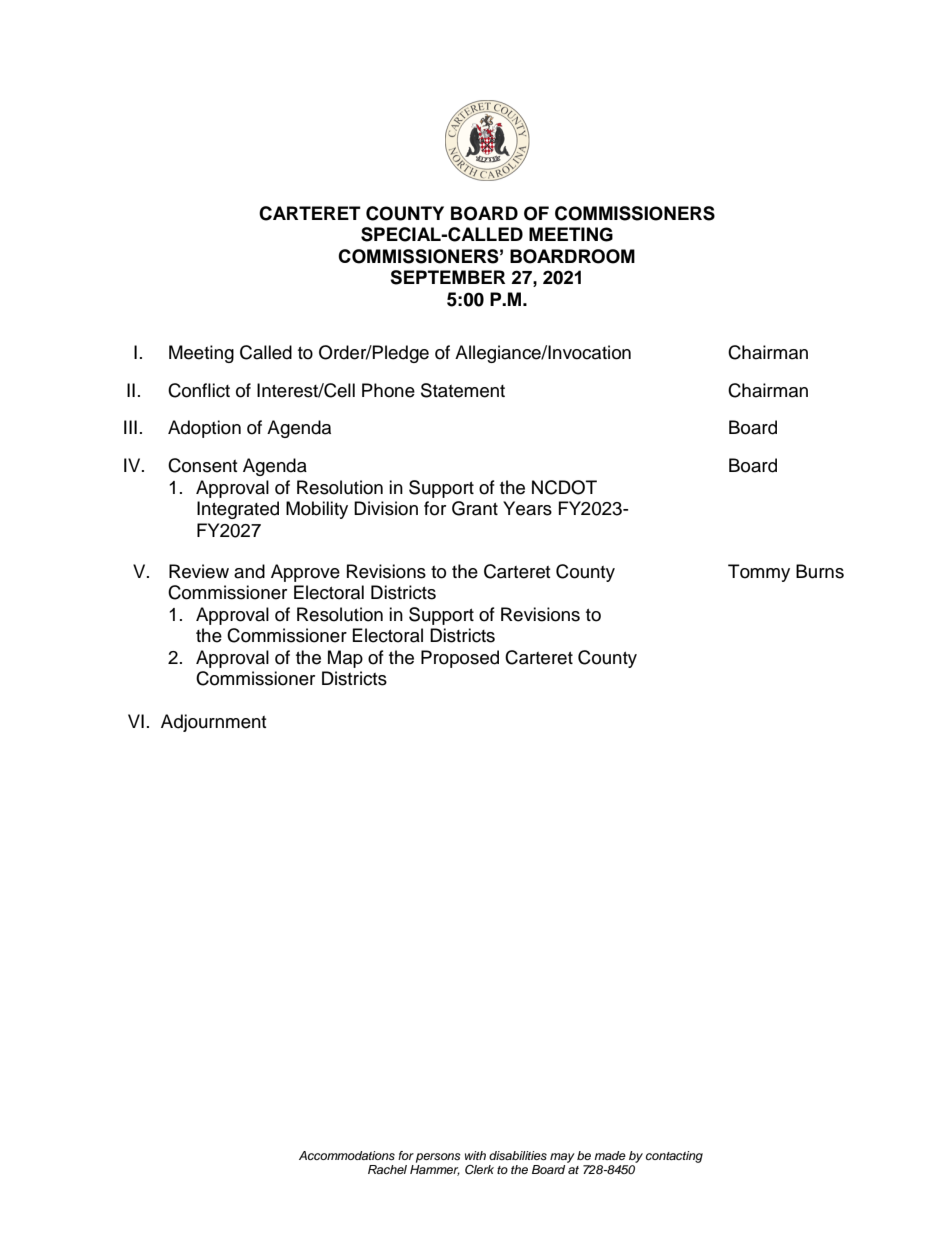  Describe the element at coordinates (238, 510) in the screenshot. I see `Integrated` at that location.
